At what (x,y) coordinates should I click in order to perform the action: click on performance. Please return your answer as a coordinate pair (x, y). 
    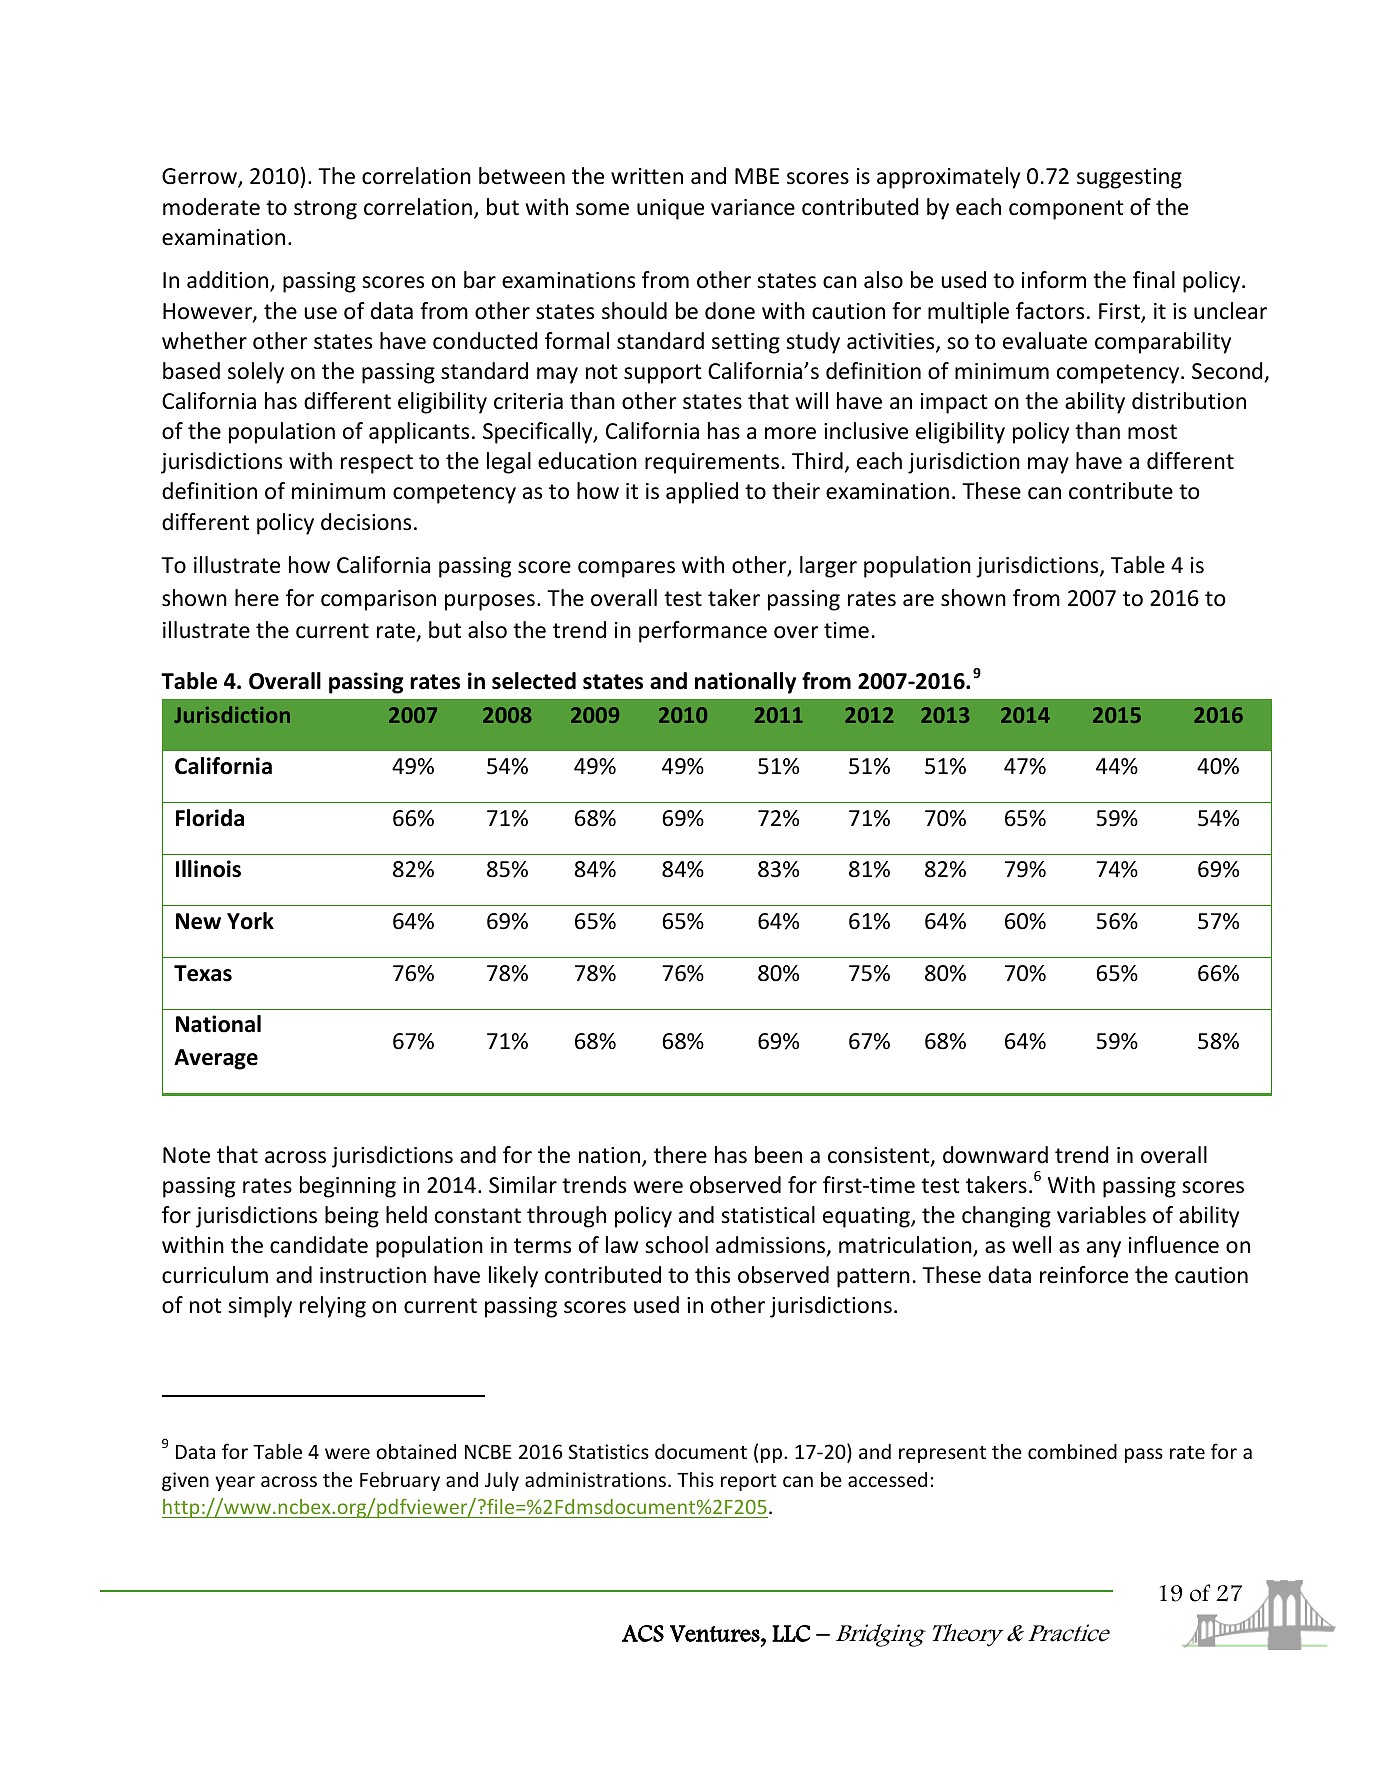
    Looking at the image, I should click on (703, 632).
